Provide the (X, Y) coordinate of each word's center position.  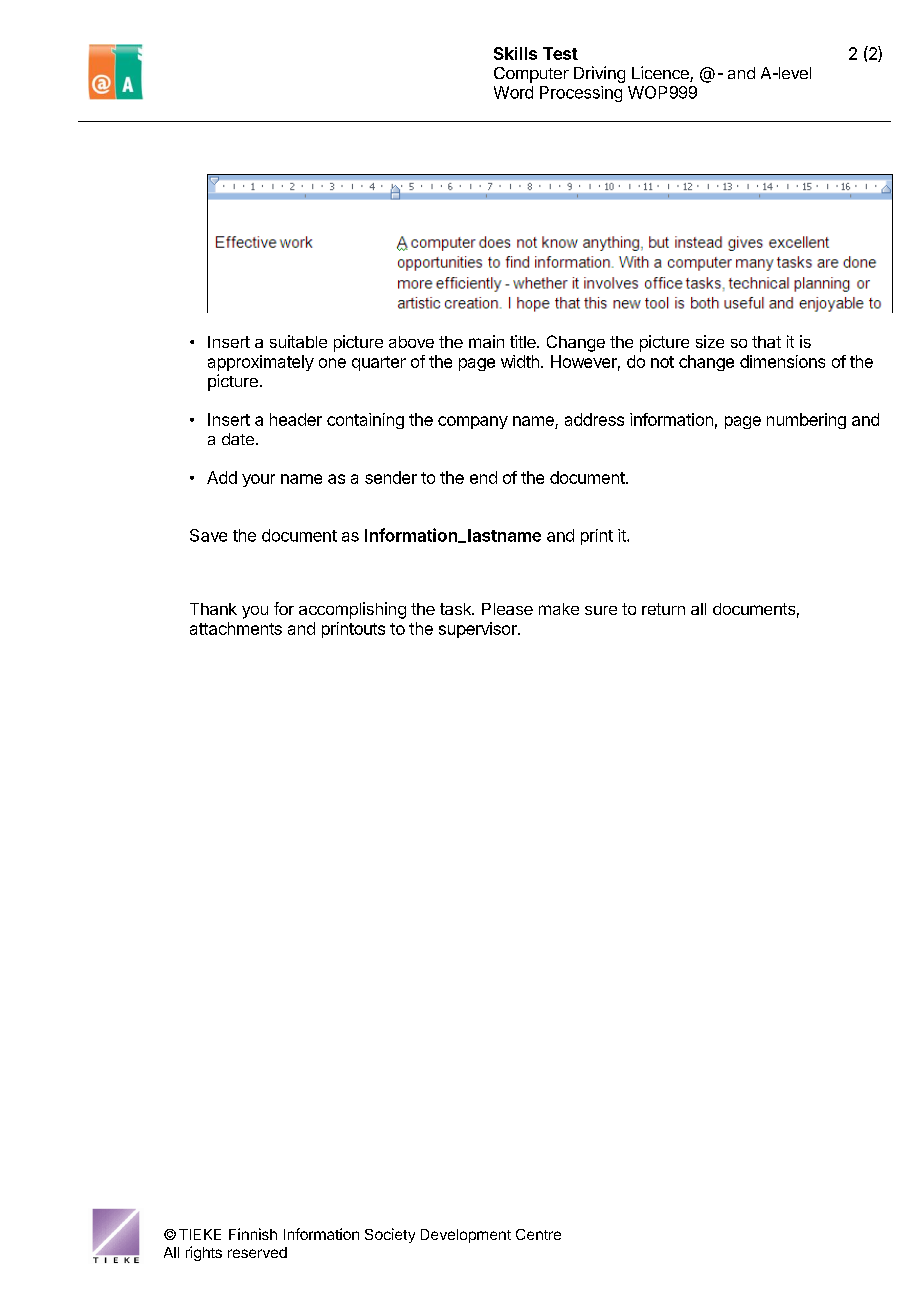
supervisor (479, 630)
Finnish (253, 1234)
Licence (661, 74)
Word (513, 92)
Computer (531, 75)
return (663, 609)
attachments (236, 628)
